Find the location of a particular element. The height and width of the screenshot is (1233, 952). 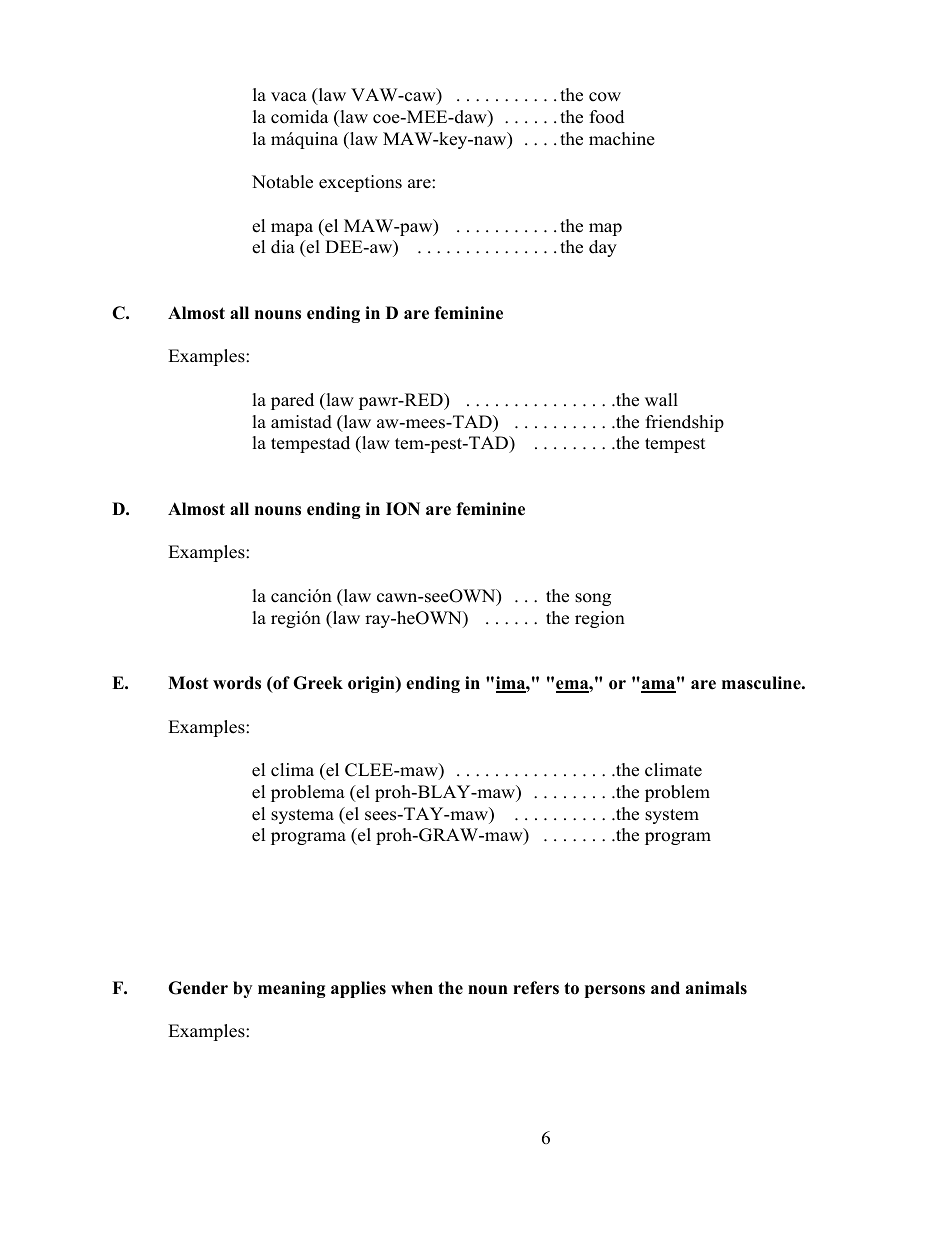

meaning is located at coordinates (292, 989).
